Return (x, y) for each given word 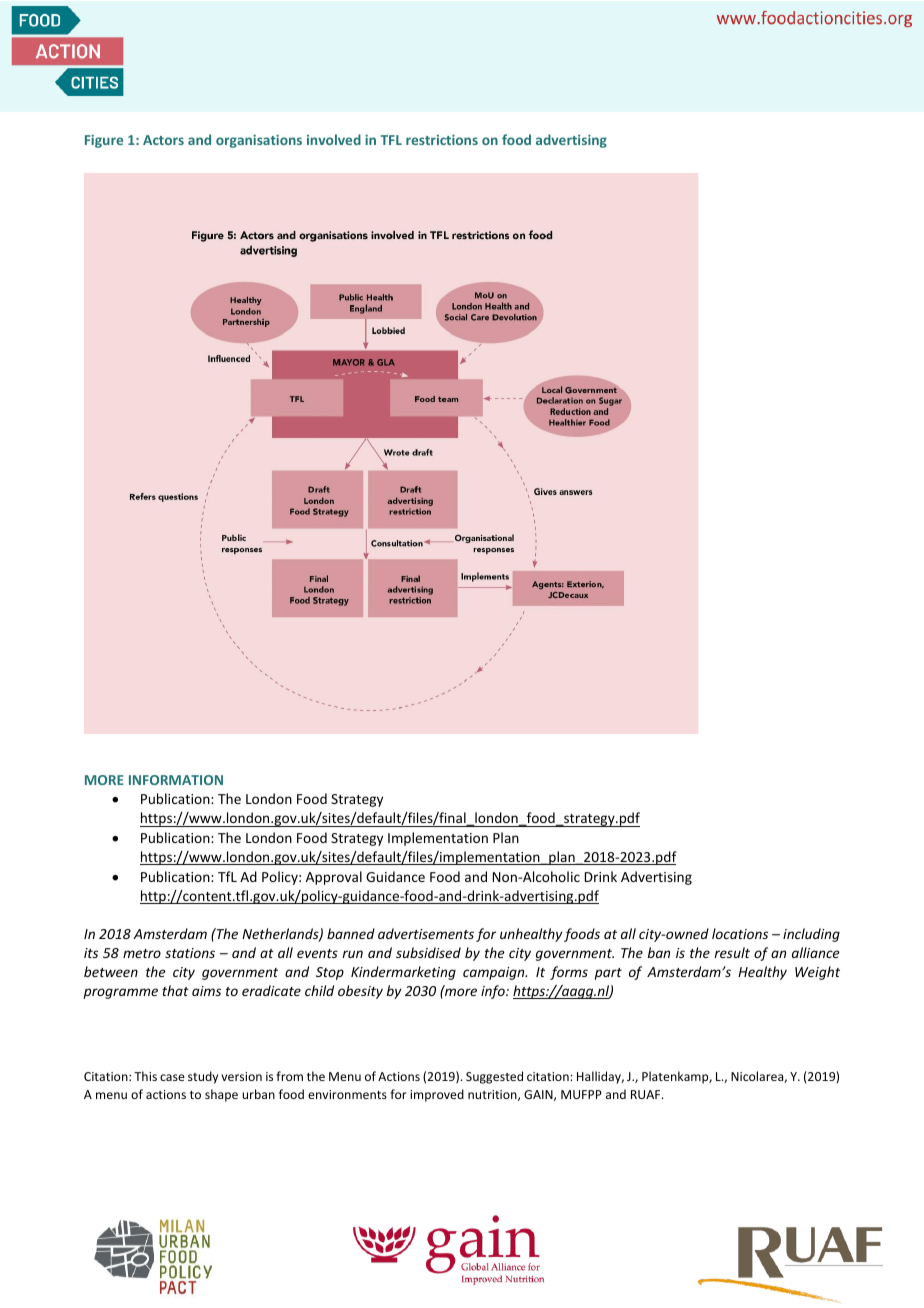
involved (334, 139)
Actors (163, 140)
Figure (104, 141)
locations (740, 933)
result (732, 952)
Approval (334, 878)
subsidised (428, 952)
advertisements (426, 933)
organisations (259, 141)
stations (190, 953)
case (172, 1077)
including (811, 935)
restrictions (442, 139)
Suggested (494, 1077)
